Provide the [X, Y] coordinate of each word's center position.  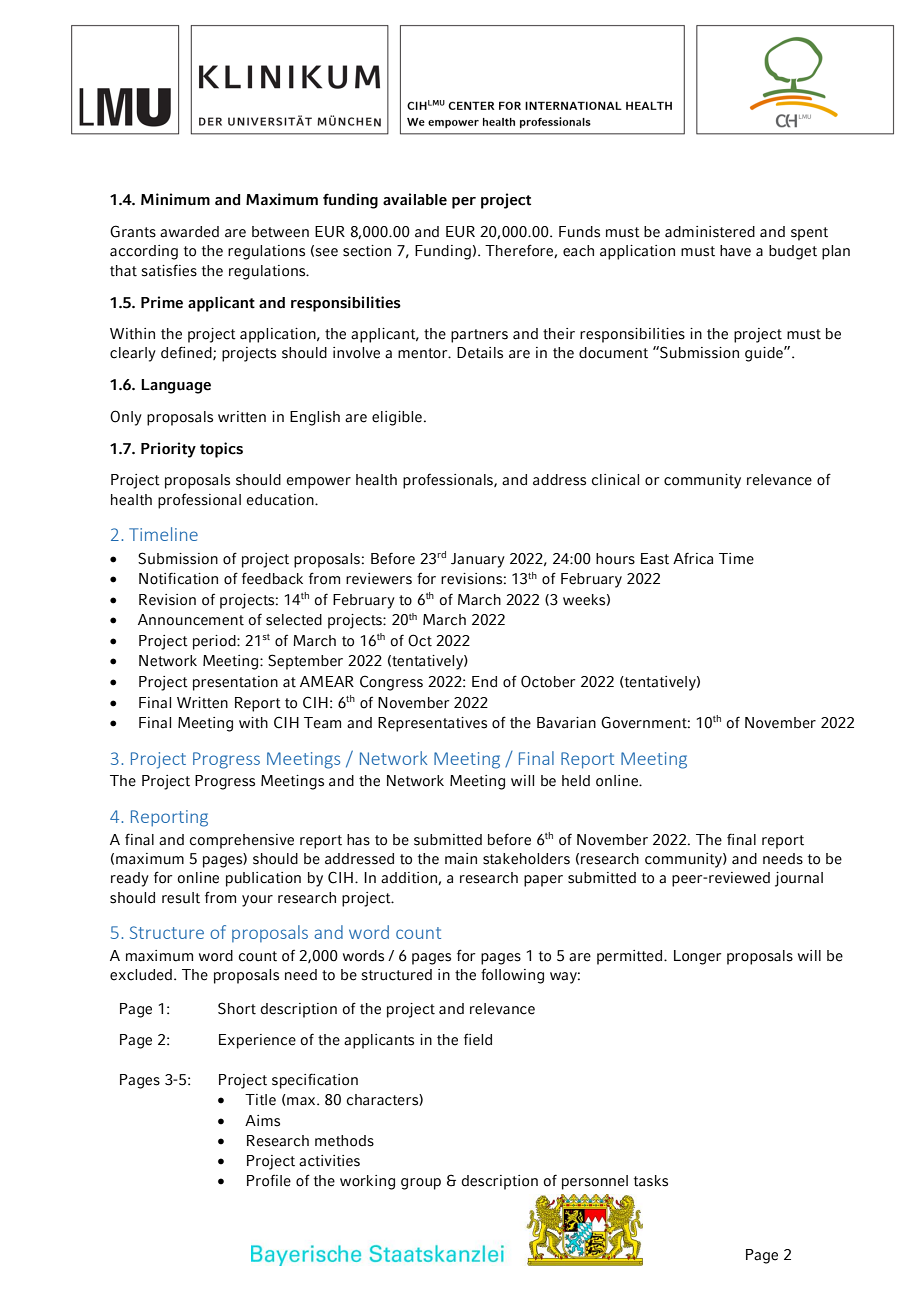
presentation [235, 683]
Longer [698, 957]
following [512, 976]
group [421, 1184]
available [415, 199]
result [181, 898]
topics [221, 450]
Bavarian [566, 723]
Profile [269, 1181]
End [484, 682]
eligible [397, 418]
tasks [651, 1181]
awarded [189, 232]
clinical [615, 480]
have [735, 251]
